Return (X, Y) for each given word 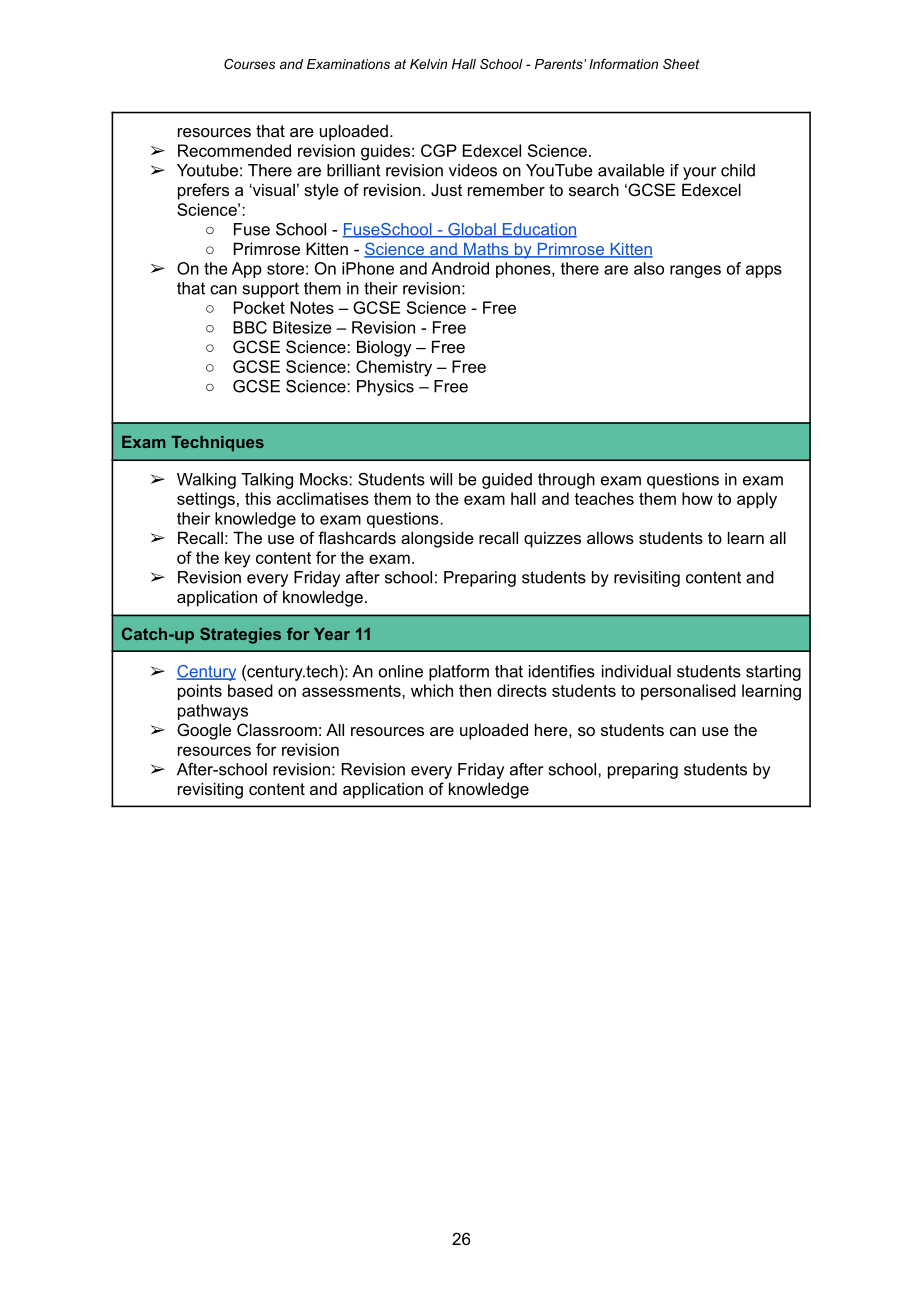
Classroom (277, 729)
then (475, 690)
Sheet (681, 64)
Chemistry (394, 368)
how (697, 498)
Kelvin (428, 64)
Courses (249, 64)
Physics (385, 388)
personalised (688, 692)
